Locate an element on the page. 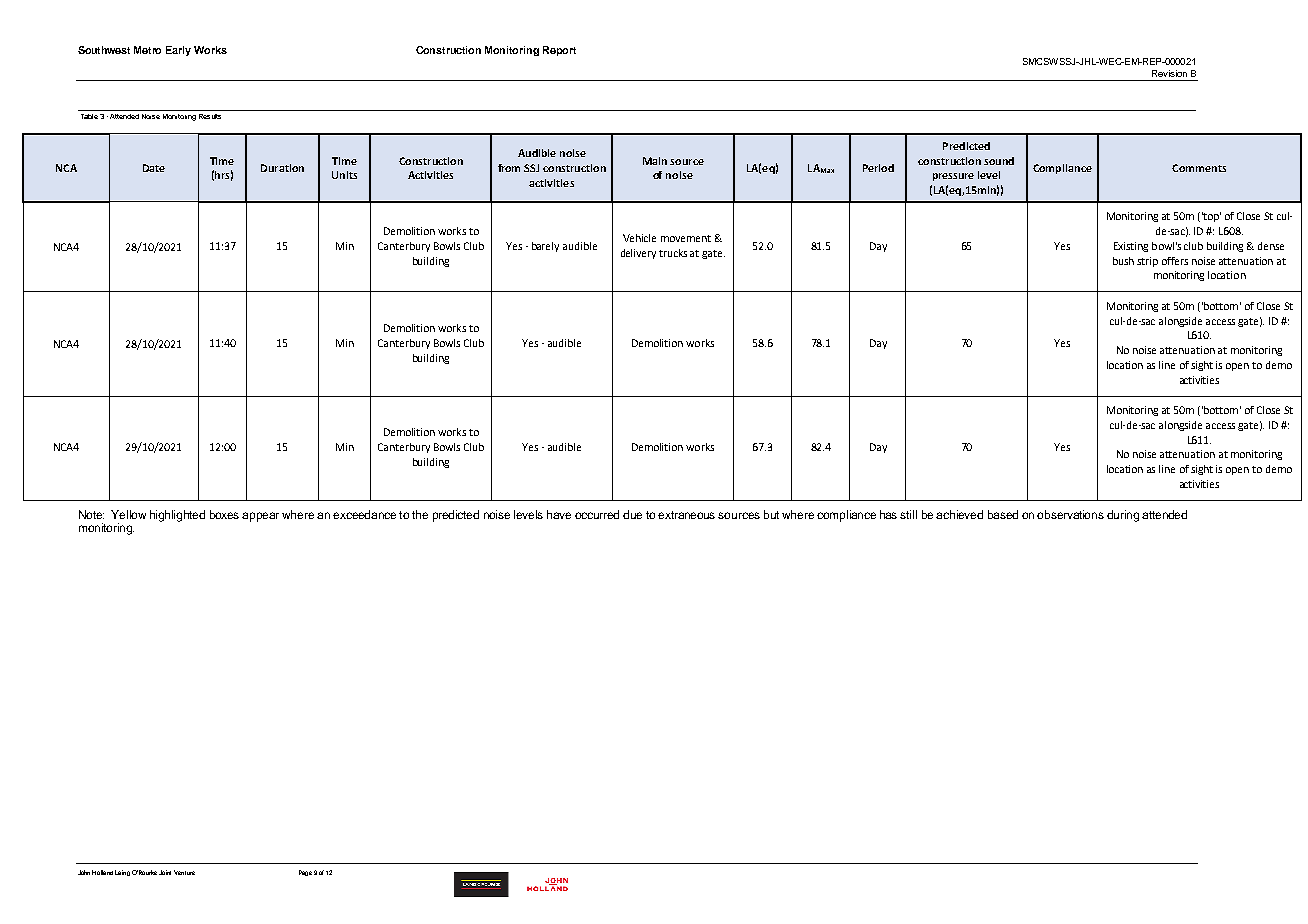 Image resolution: width=1308 pixels, height=924 pixels. appear is located at coordinates (260, 517).
